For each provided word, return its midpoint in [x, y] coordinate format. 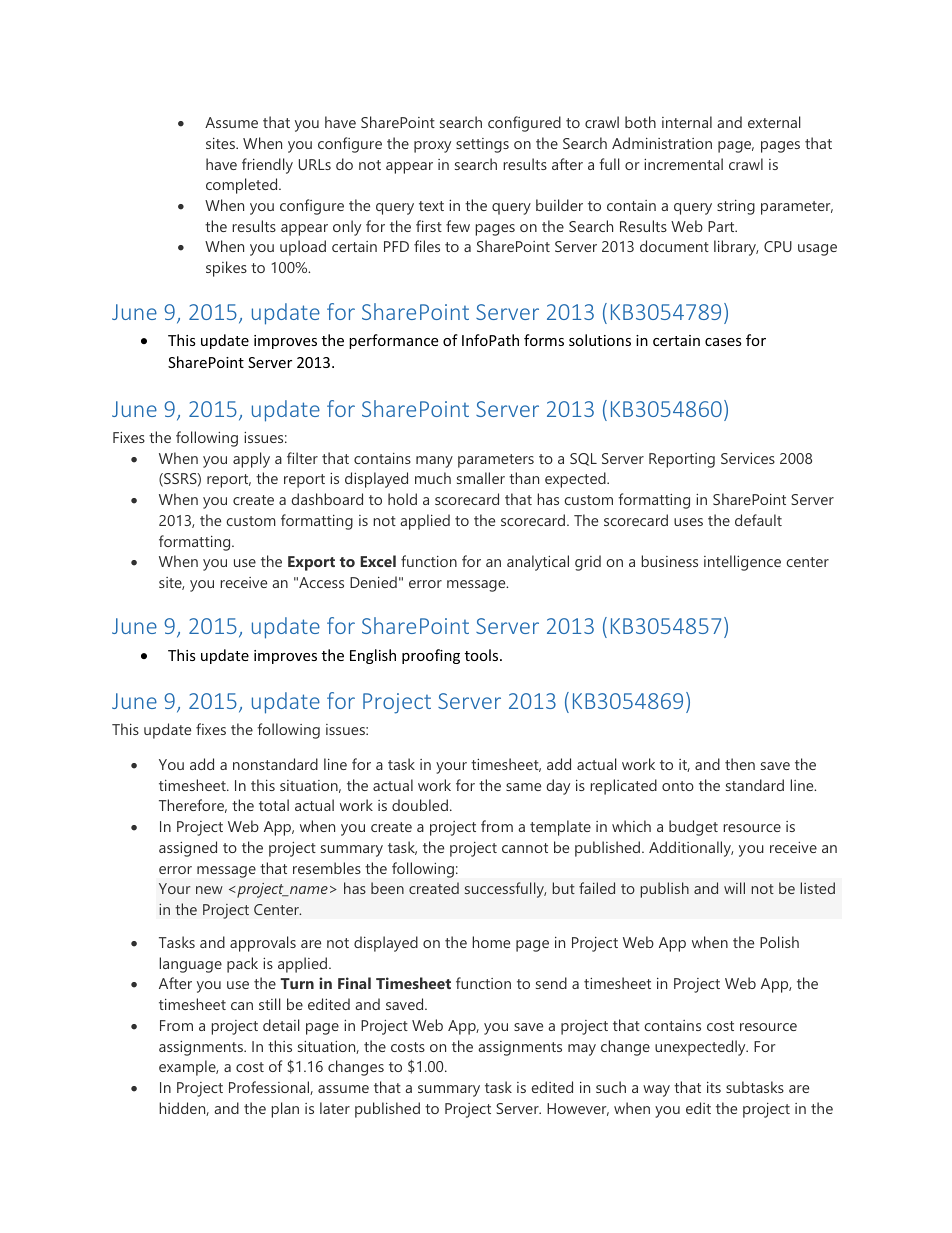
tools [483, 655]
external [774, 122]
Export [311, 563]
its [714, 1087]
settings [482, 145]
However [578, 1109]
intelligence [742, 563]
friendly [267, 166]
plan [285, 1110]
